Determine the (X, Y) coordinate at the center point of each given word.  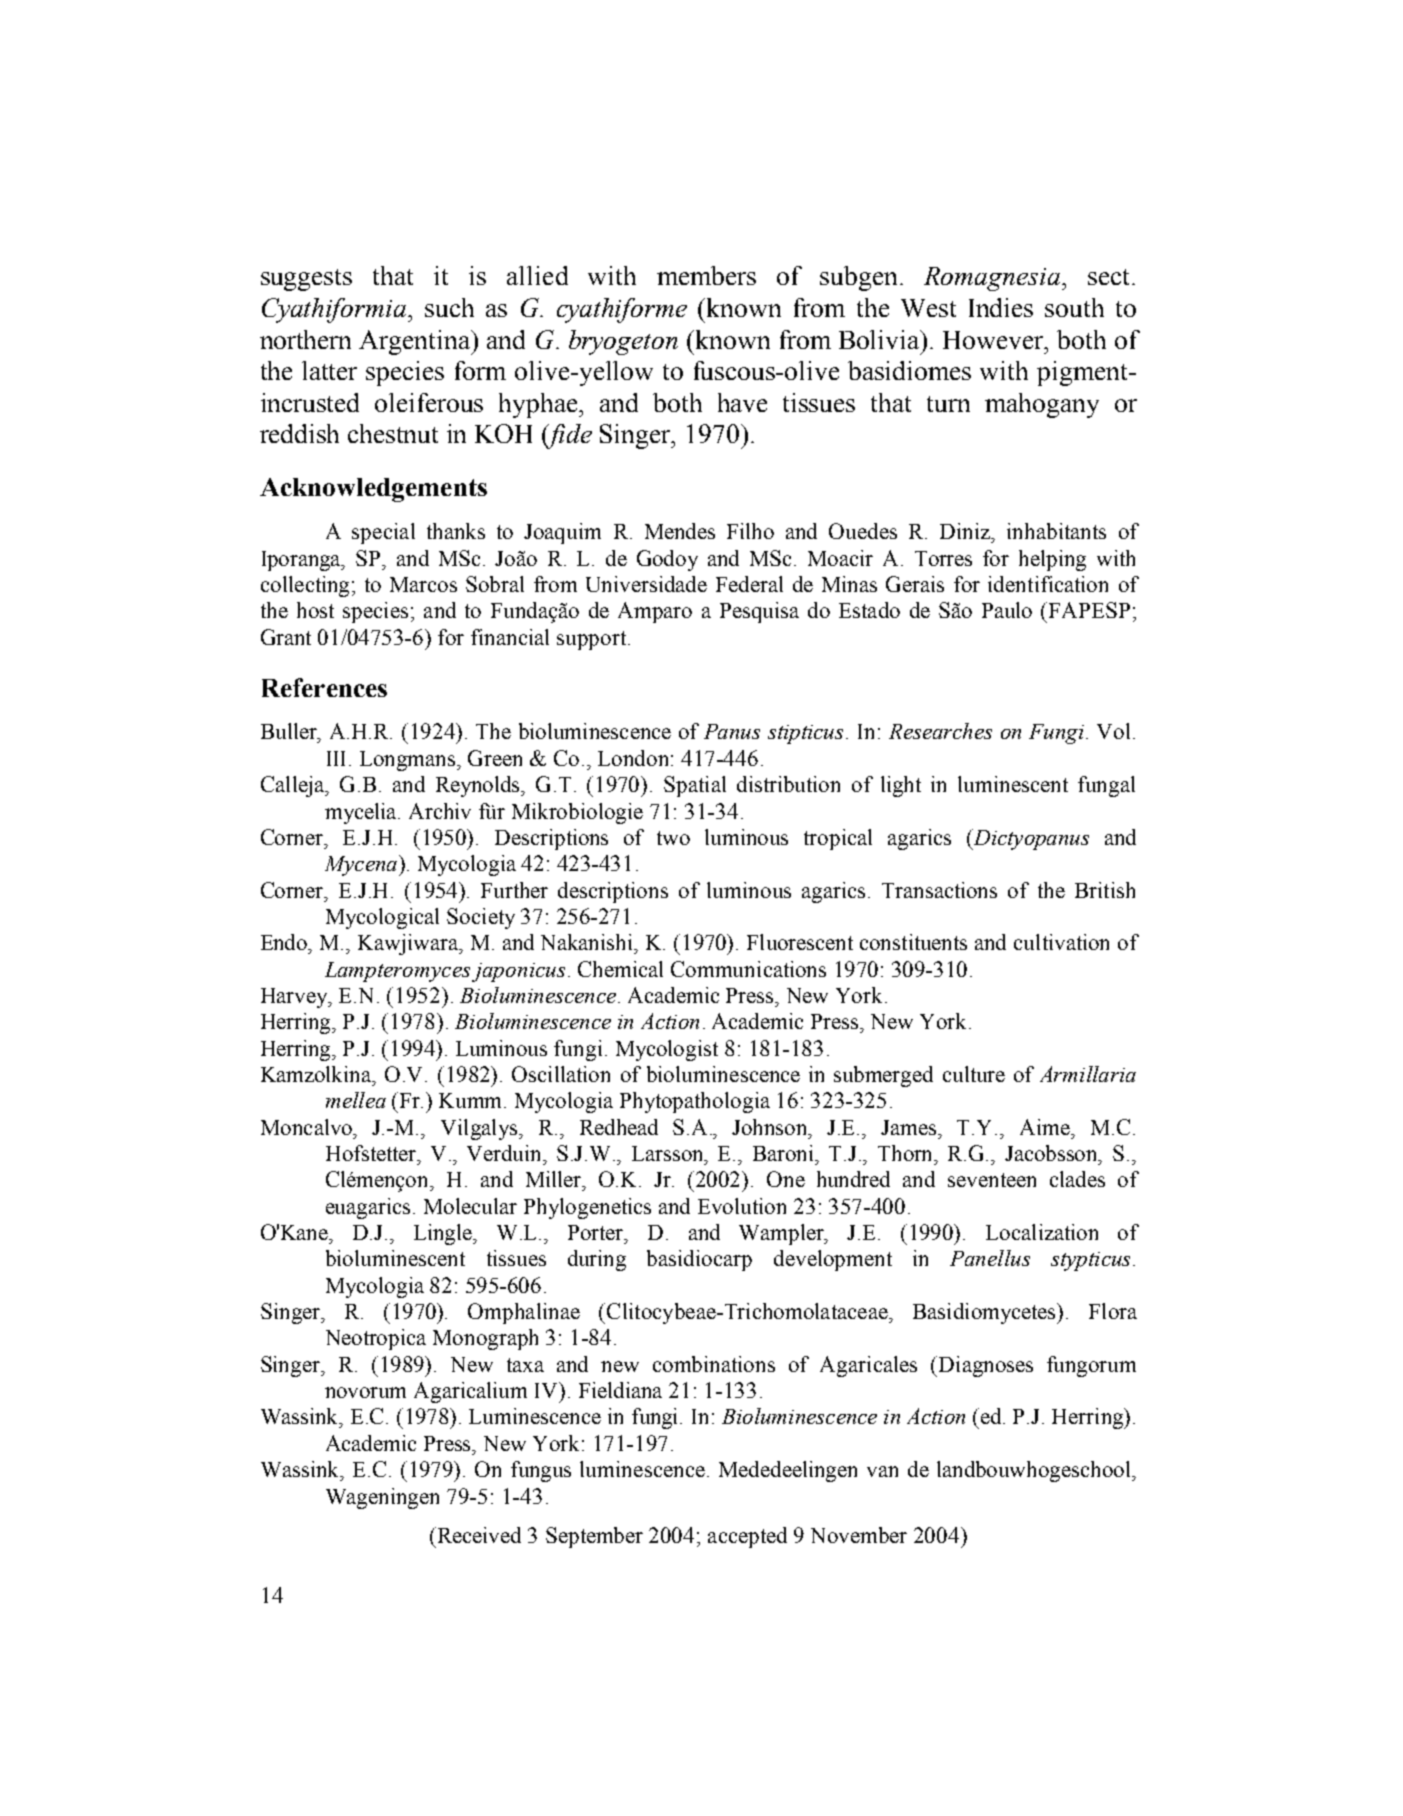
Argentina (416, 342)
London (635, 758)
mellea (356, 1100)
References (324, 687)
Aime (1046, 1127)
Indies (1001, 307)
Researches (940, 731)
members (706, 275)
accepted (747, 1537)
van (882, 1471)
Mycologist (667, 1050)
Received (478, 1535)
